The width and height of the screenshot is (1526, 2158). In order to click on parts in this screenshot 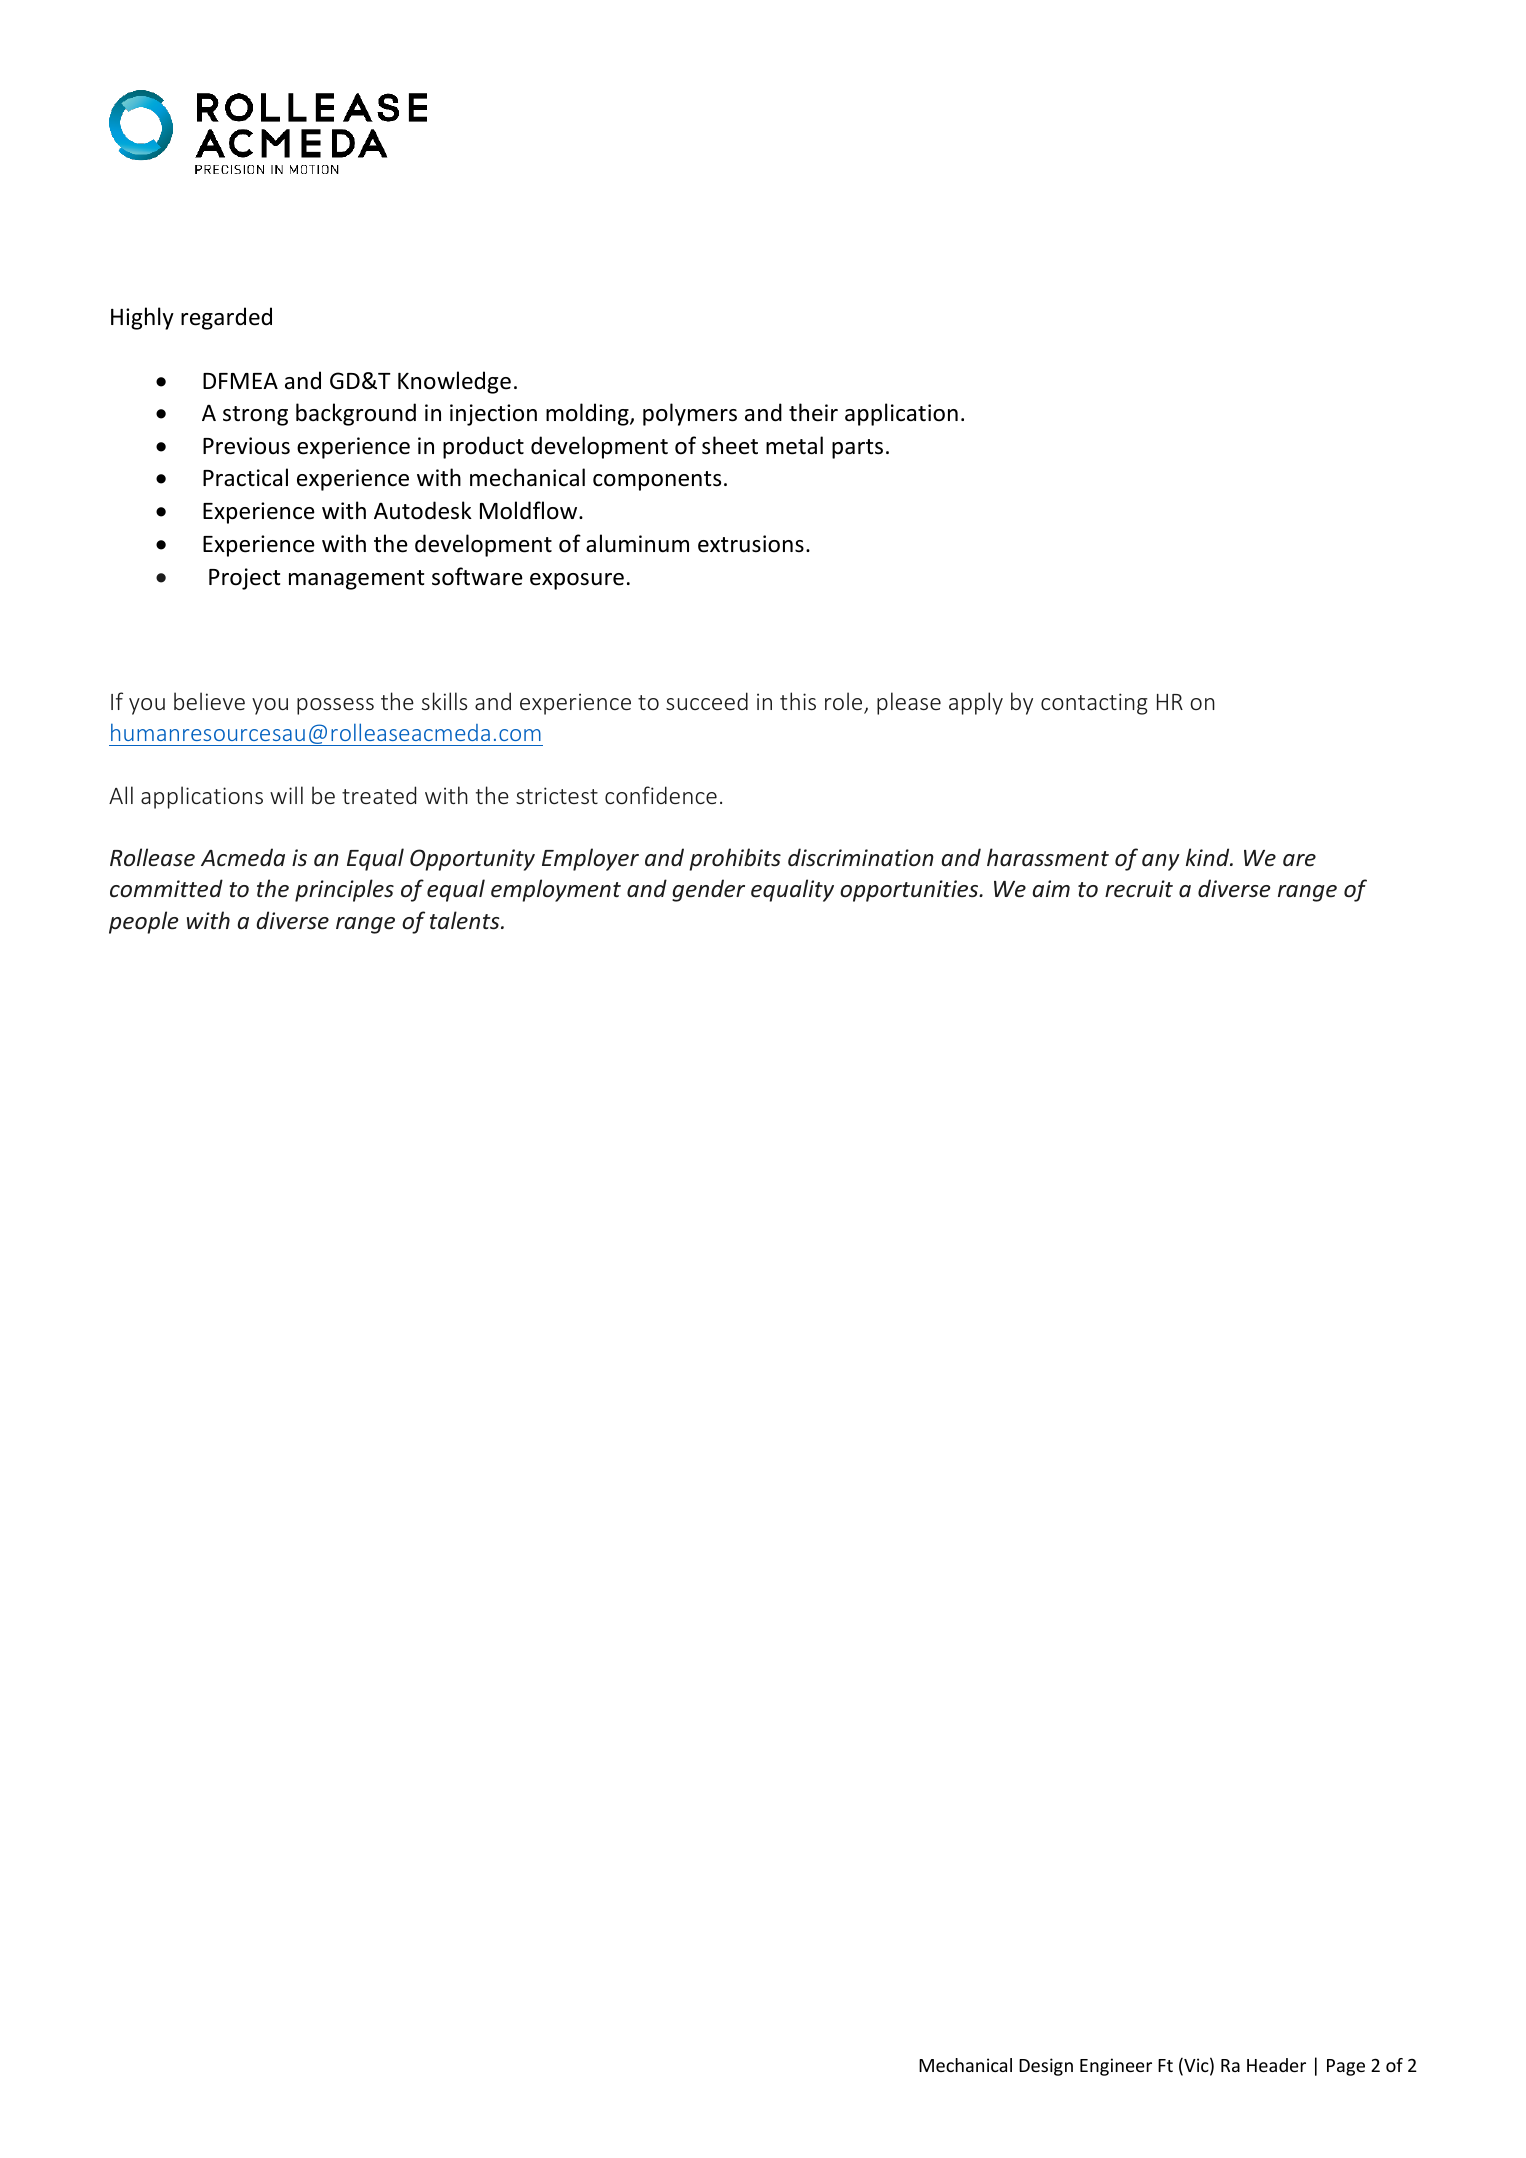, I will do `click(857, 449)`.
